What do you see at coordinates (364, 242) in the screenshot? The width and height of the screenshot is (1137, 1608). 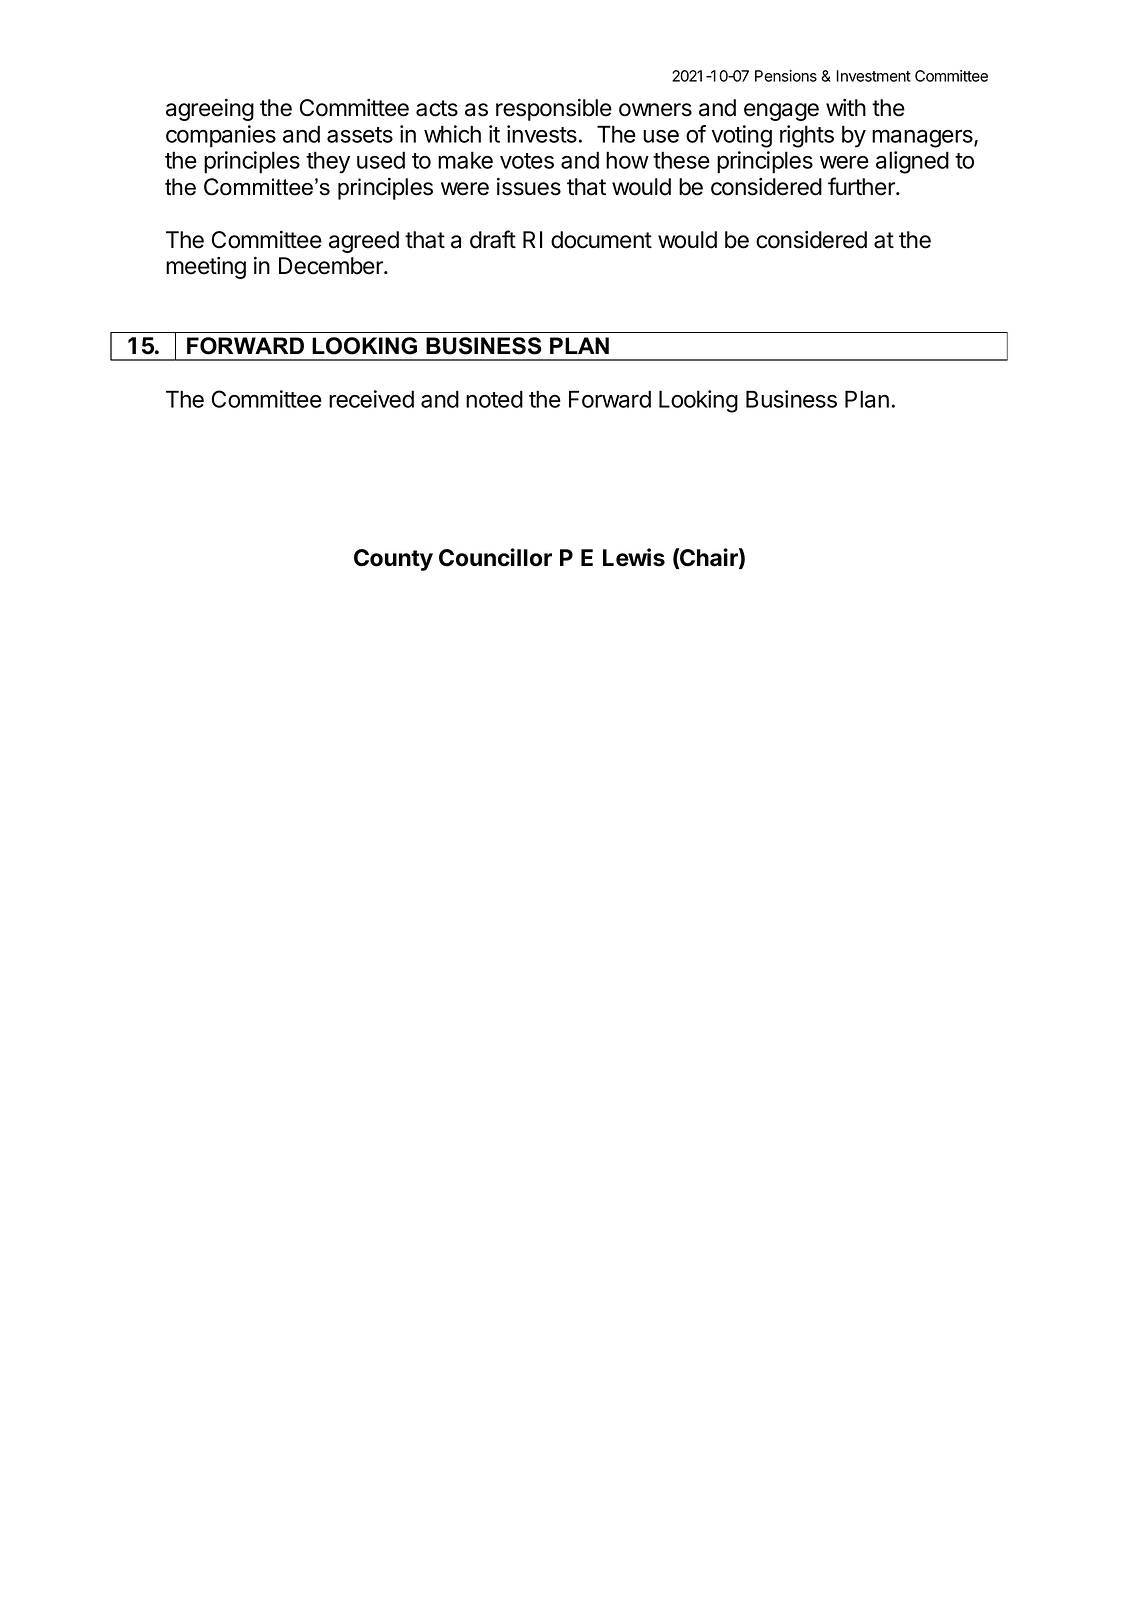 I see `agreed` at bounding box center [364, 242].
